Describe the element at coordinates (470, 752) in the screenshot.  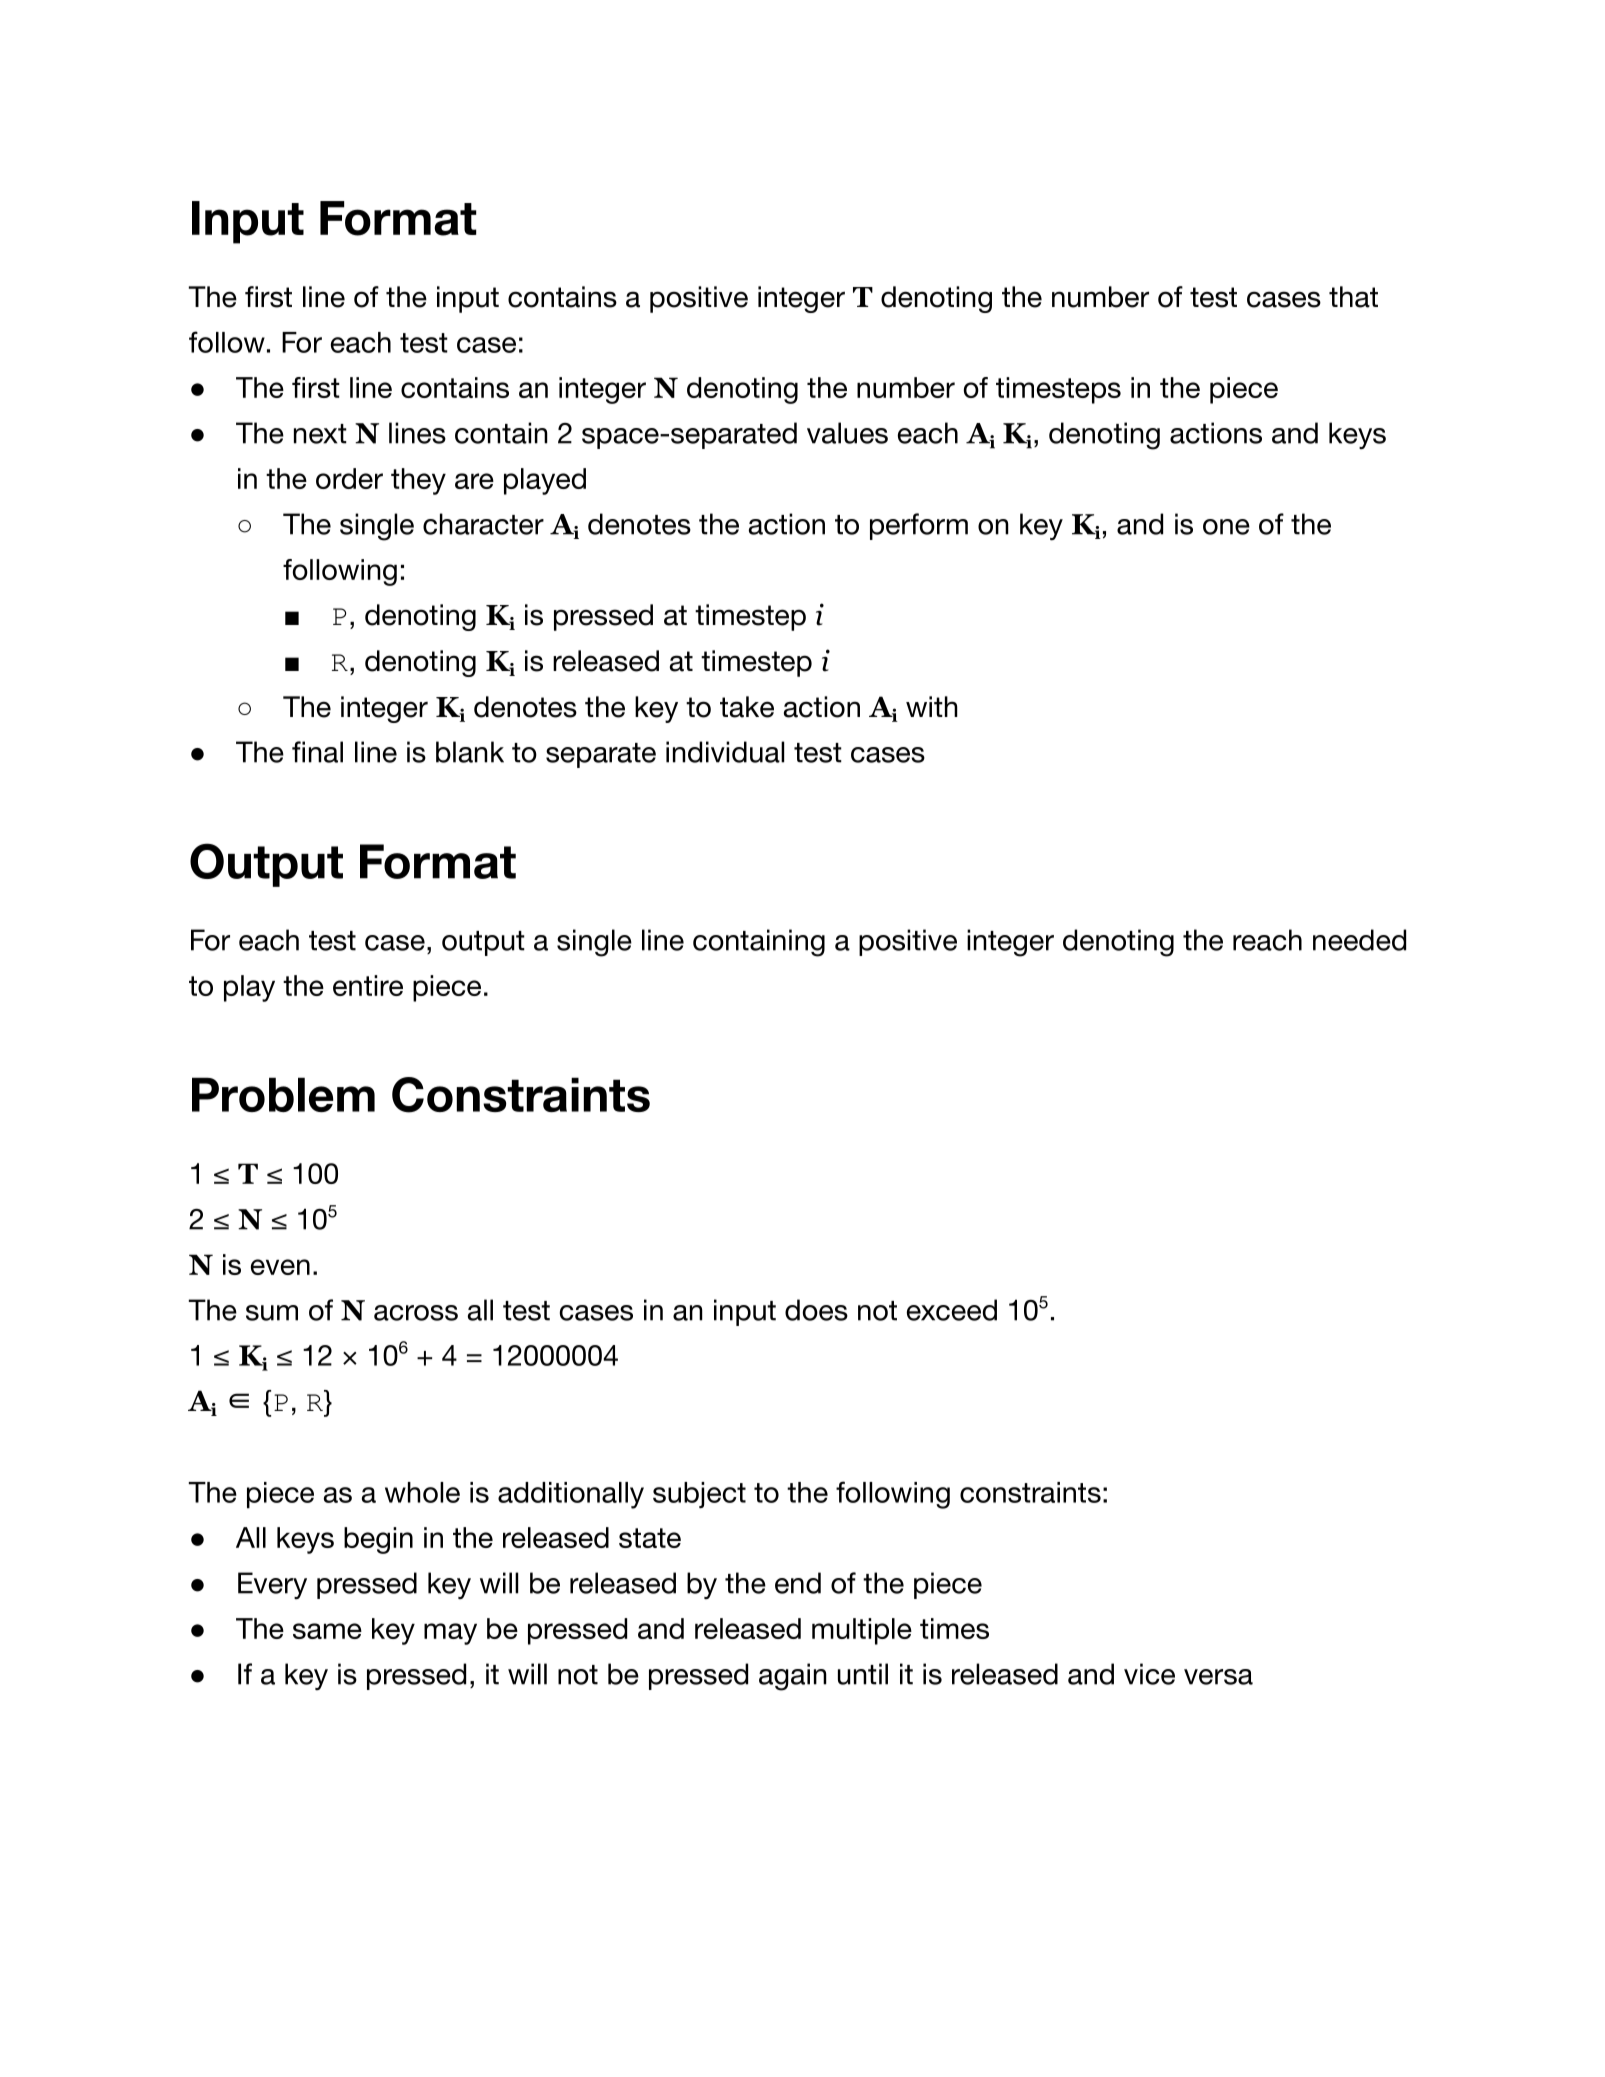
I see `blank` at that location.
